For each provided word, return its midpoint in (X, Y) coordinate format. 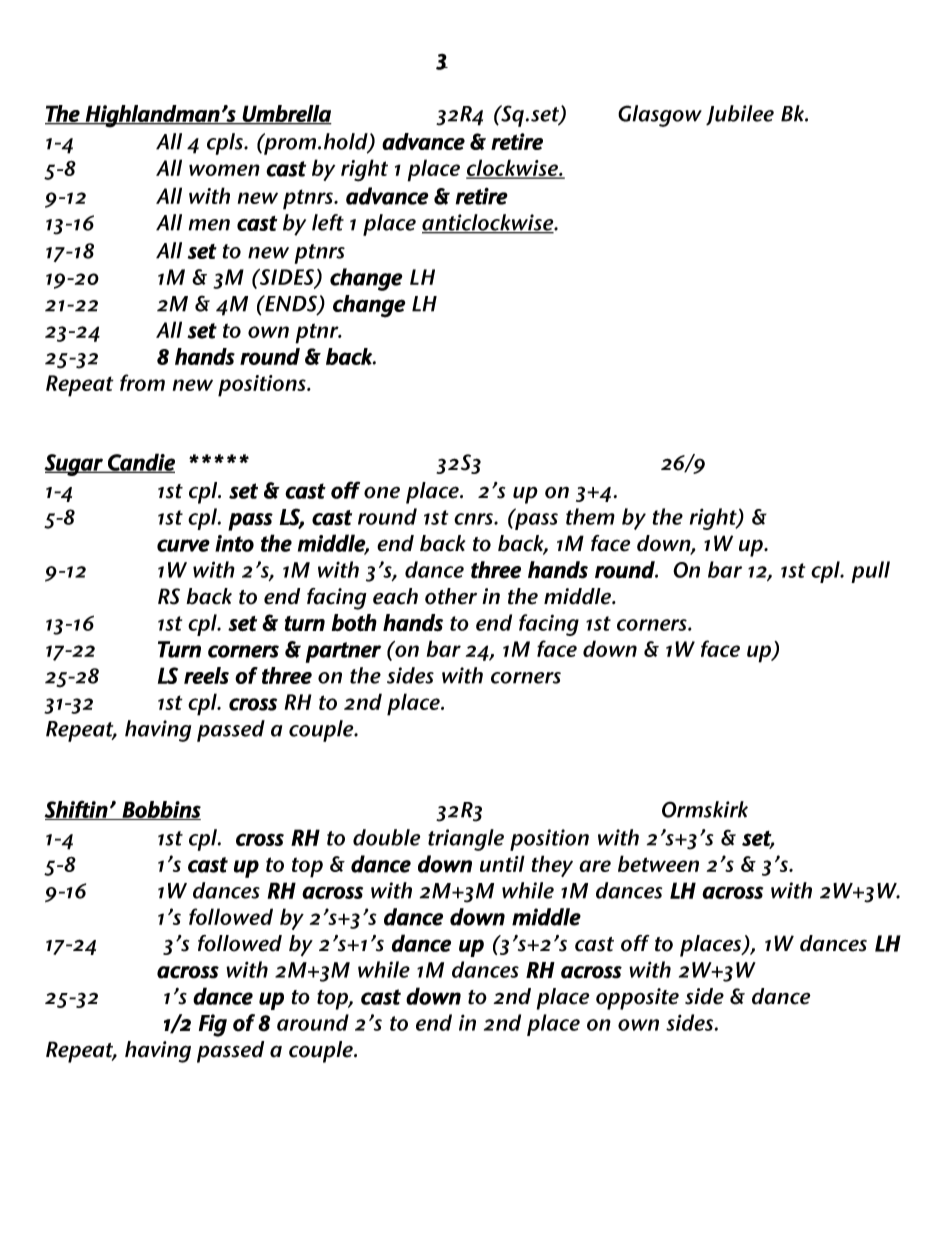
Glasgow (660, 116)
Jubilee (740, 115)
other (451, 596)
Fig (213, 1025)
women (224, 170)
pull (870, 572)
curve (183, 545)
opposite (637, 999)
